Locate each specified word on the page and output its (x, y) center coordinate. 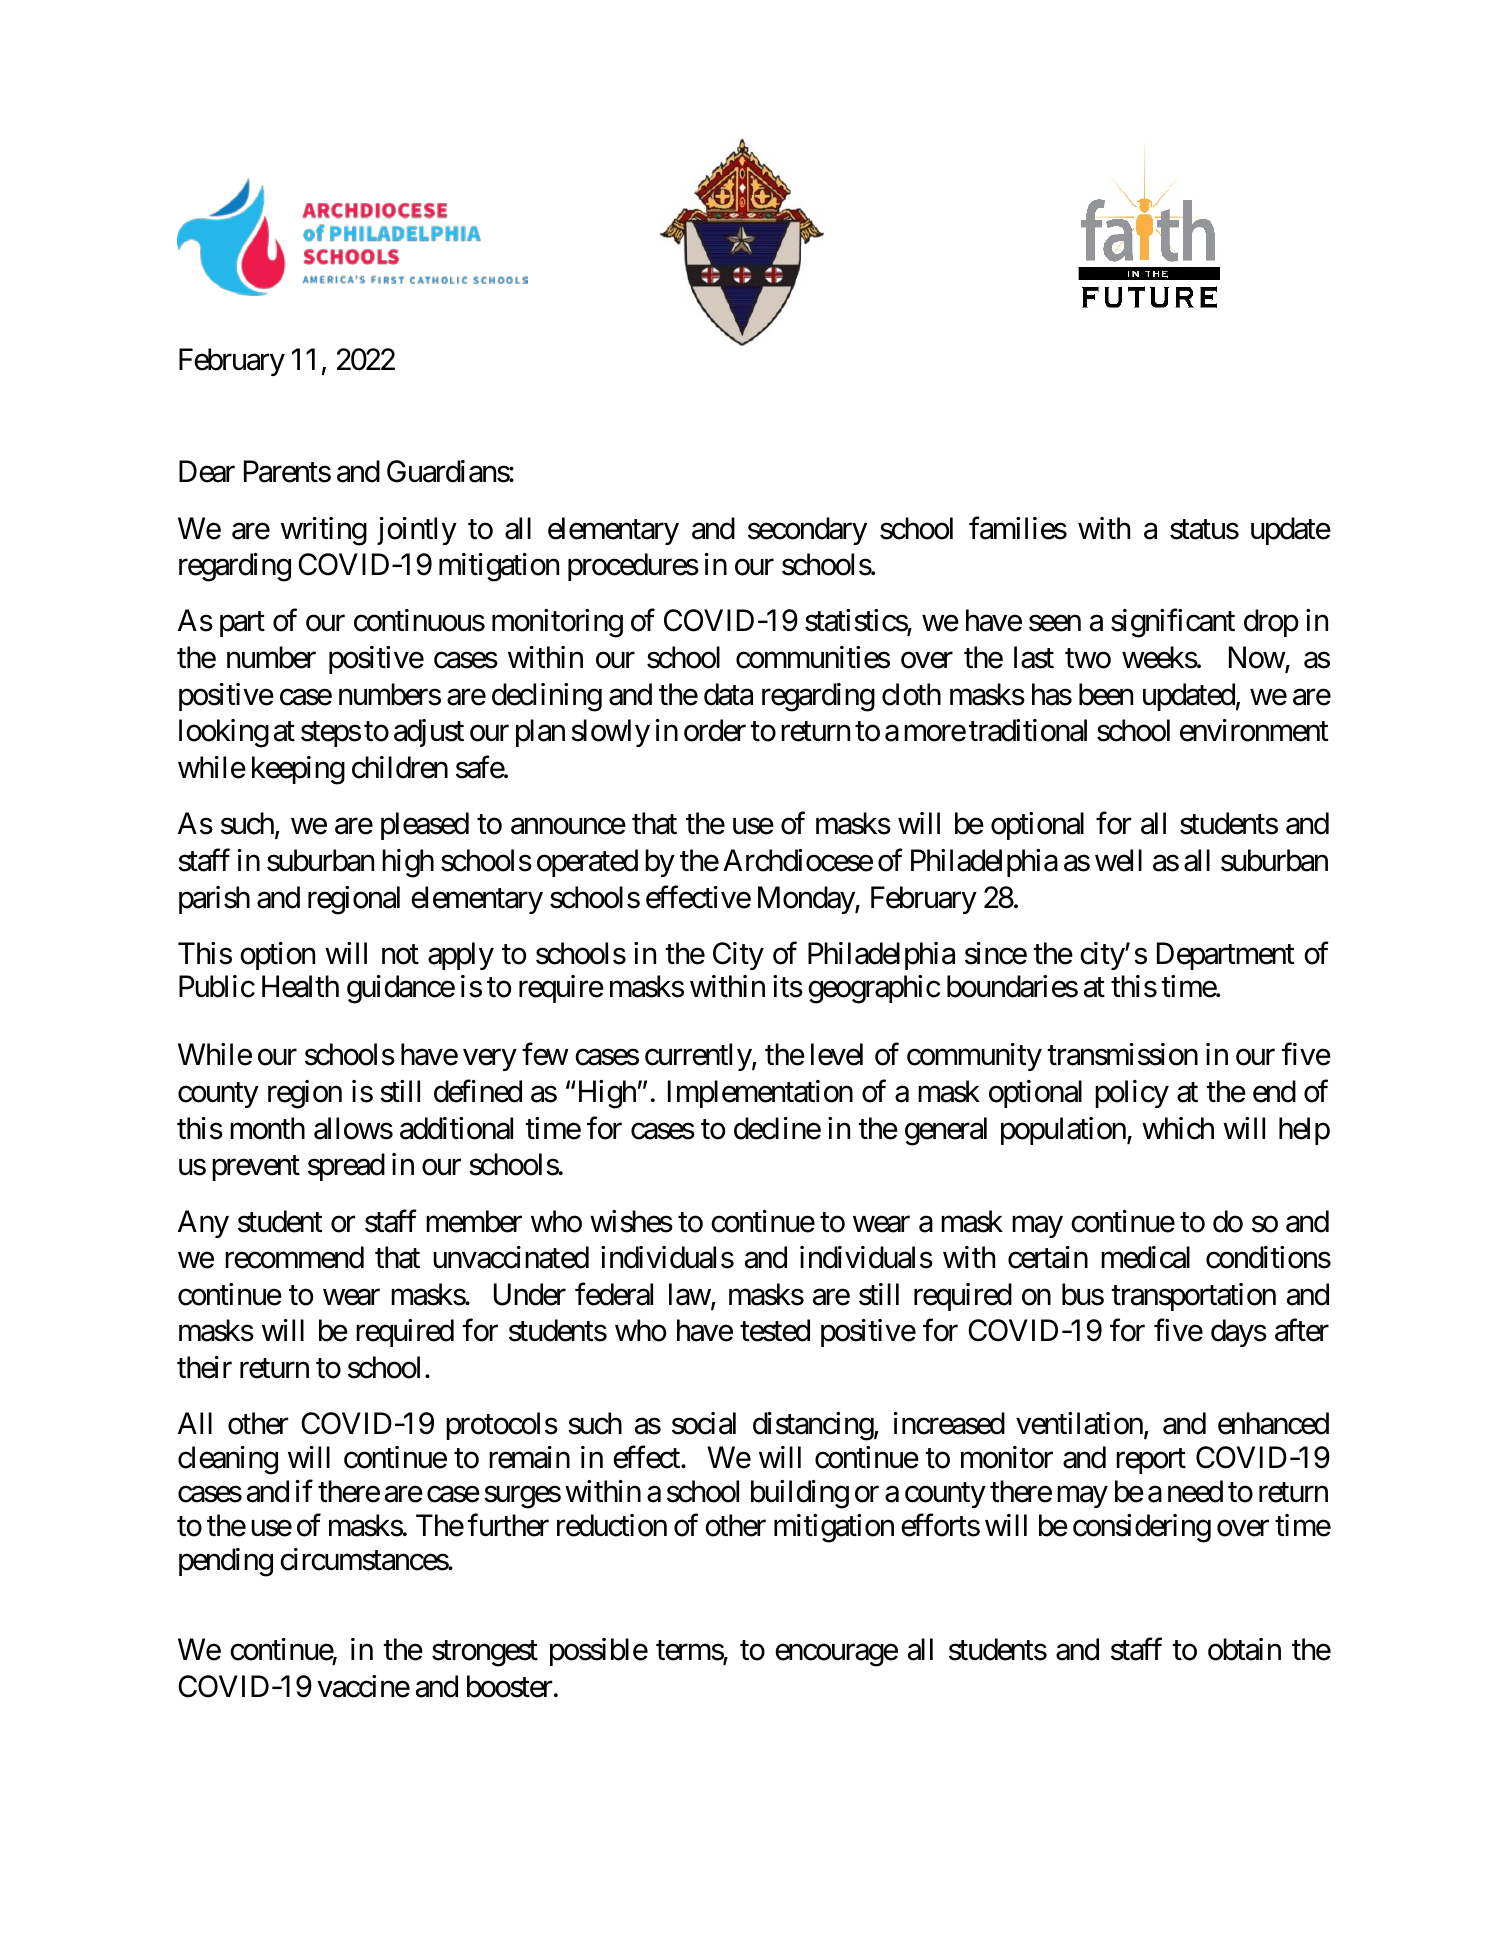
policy (1132, 1094)
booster (510, 1686)
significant (1173, 623)
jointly (417, 531)
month (267, 1128)
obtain (1244, 1649)
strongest (485, 1654)
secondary (807, 531)
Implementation (760, 1094)
